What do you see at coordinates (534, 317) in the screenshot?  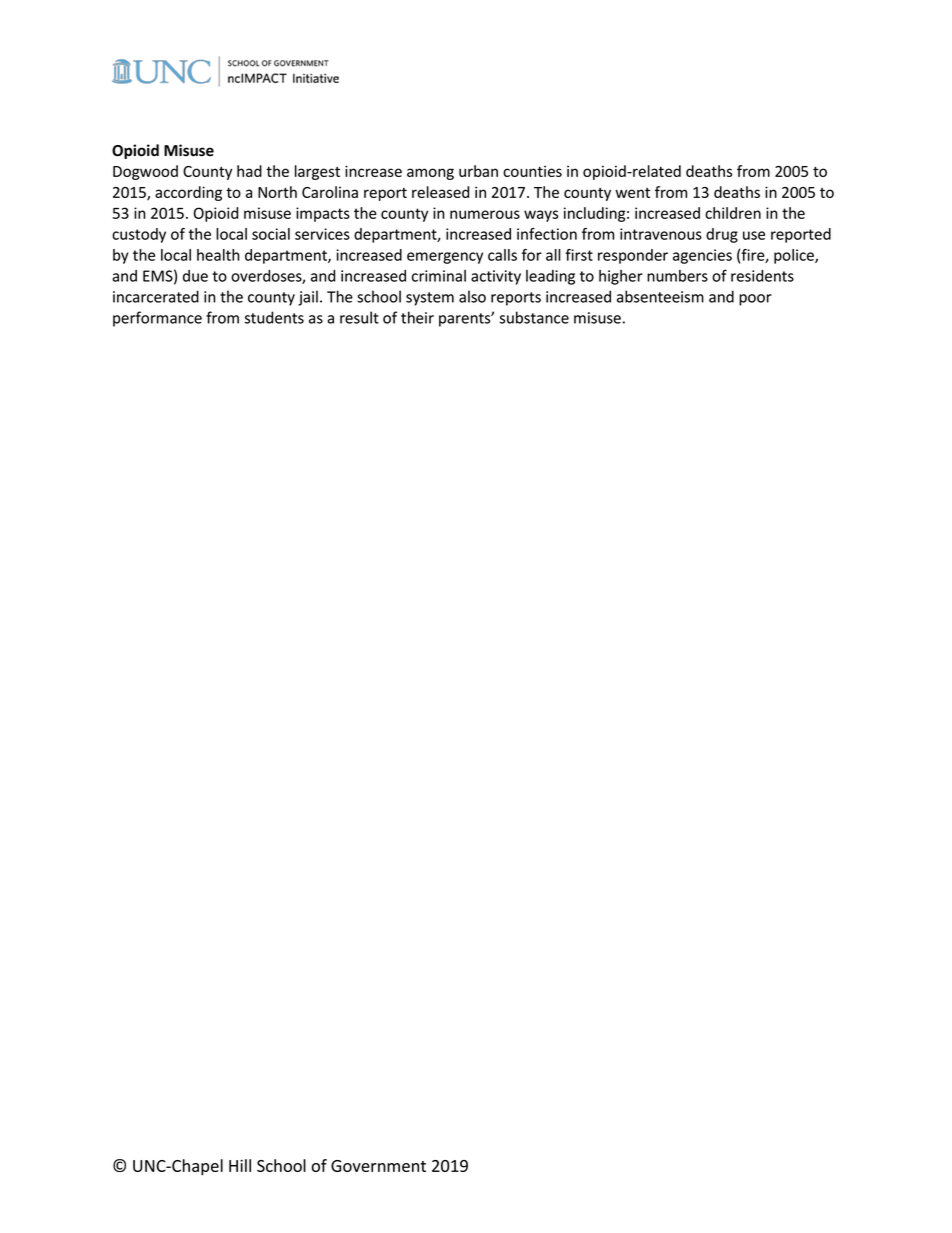 I see `substance` at bounding box center [534, 317].
